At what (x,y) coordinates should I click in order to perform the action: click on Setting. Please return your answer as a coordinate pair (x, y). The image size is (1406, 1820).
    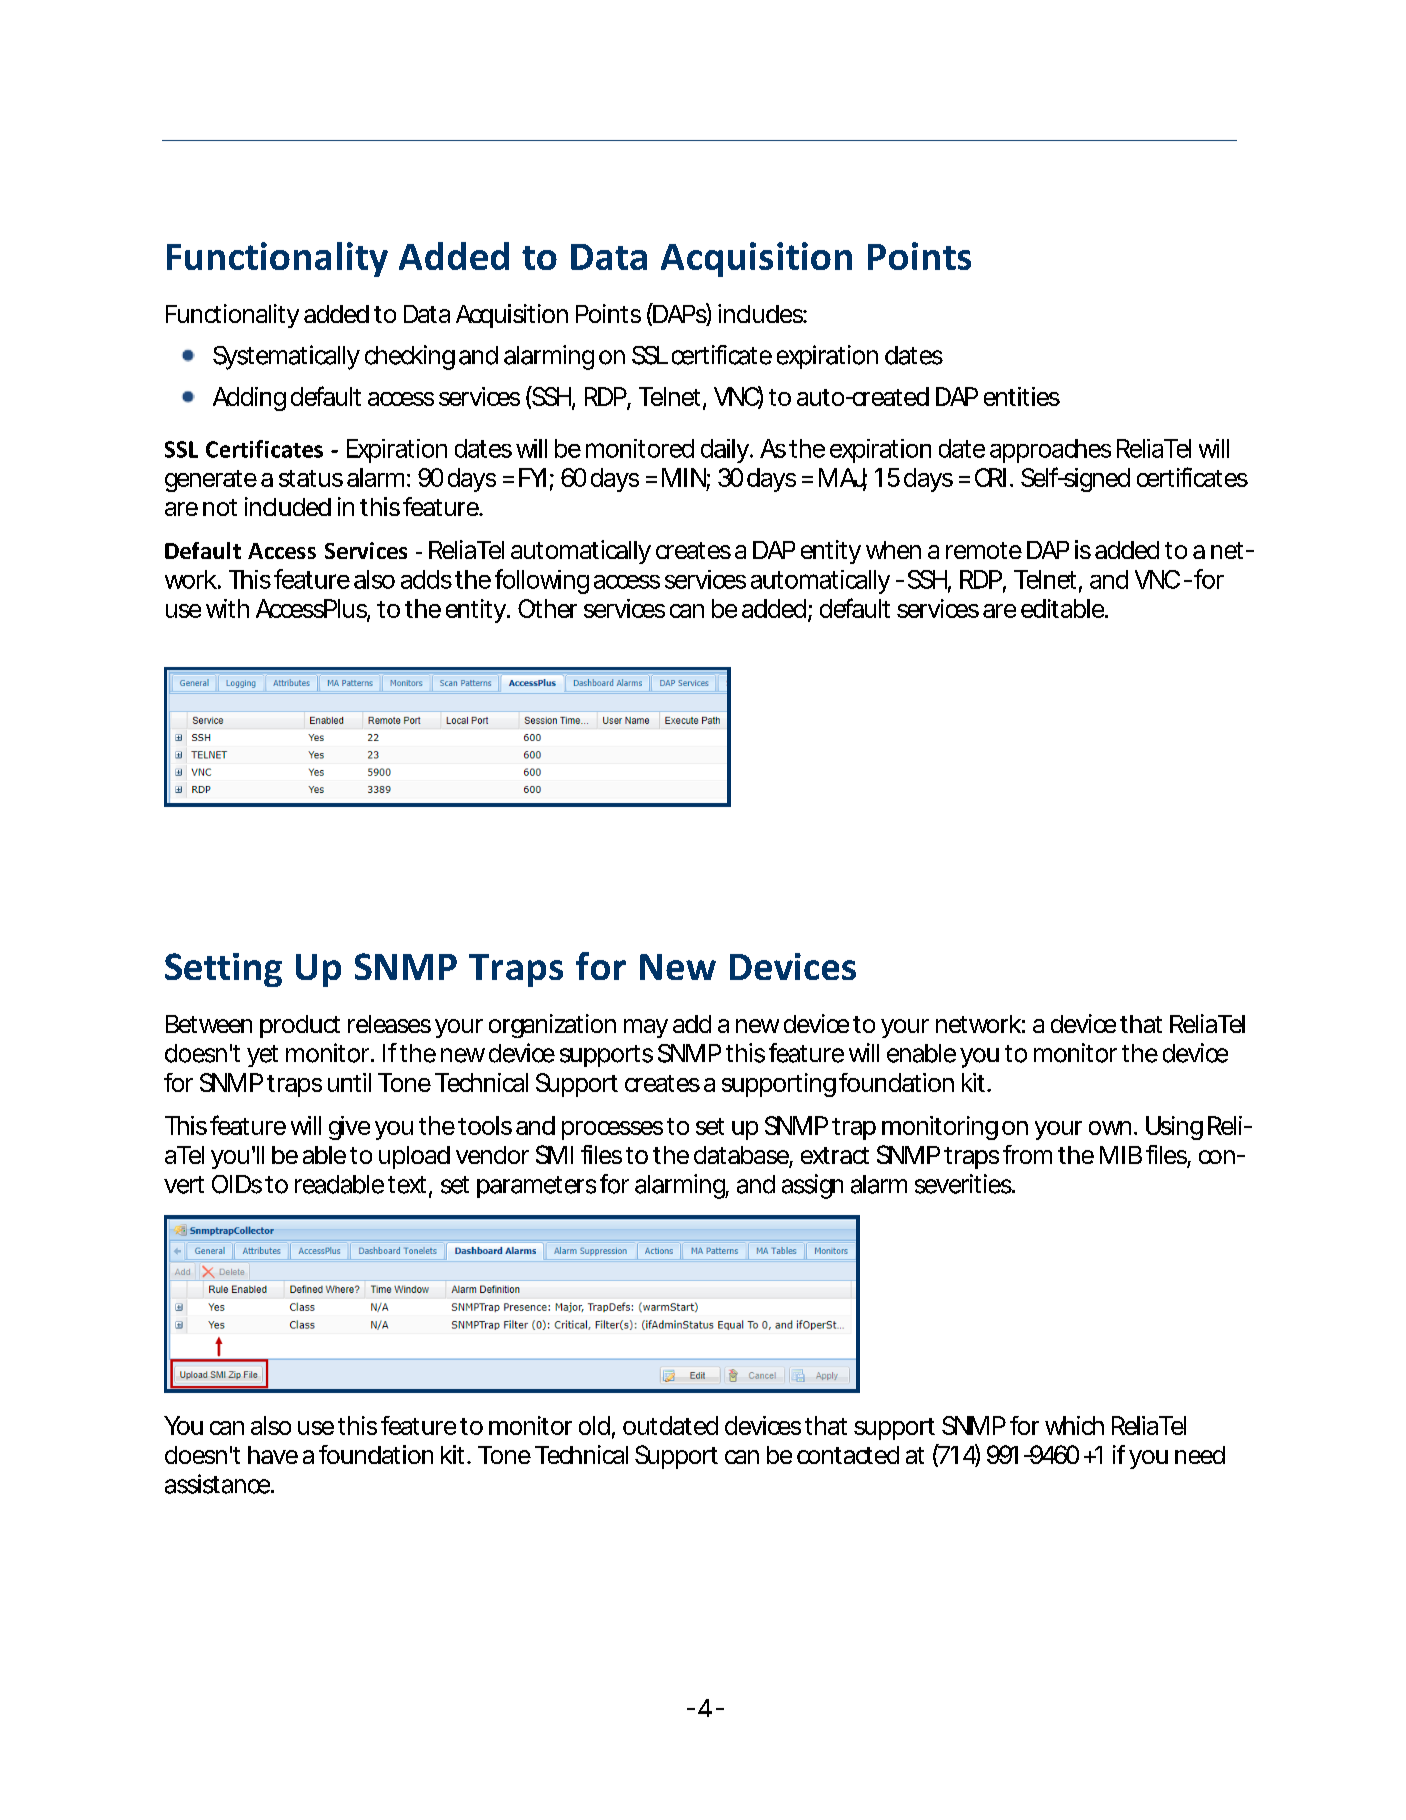
    Looking at the image, I should click on (223, 970).
